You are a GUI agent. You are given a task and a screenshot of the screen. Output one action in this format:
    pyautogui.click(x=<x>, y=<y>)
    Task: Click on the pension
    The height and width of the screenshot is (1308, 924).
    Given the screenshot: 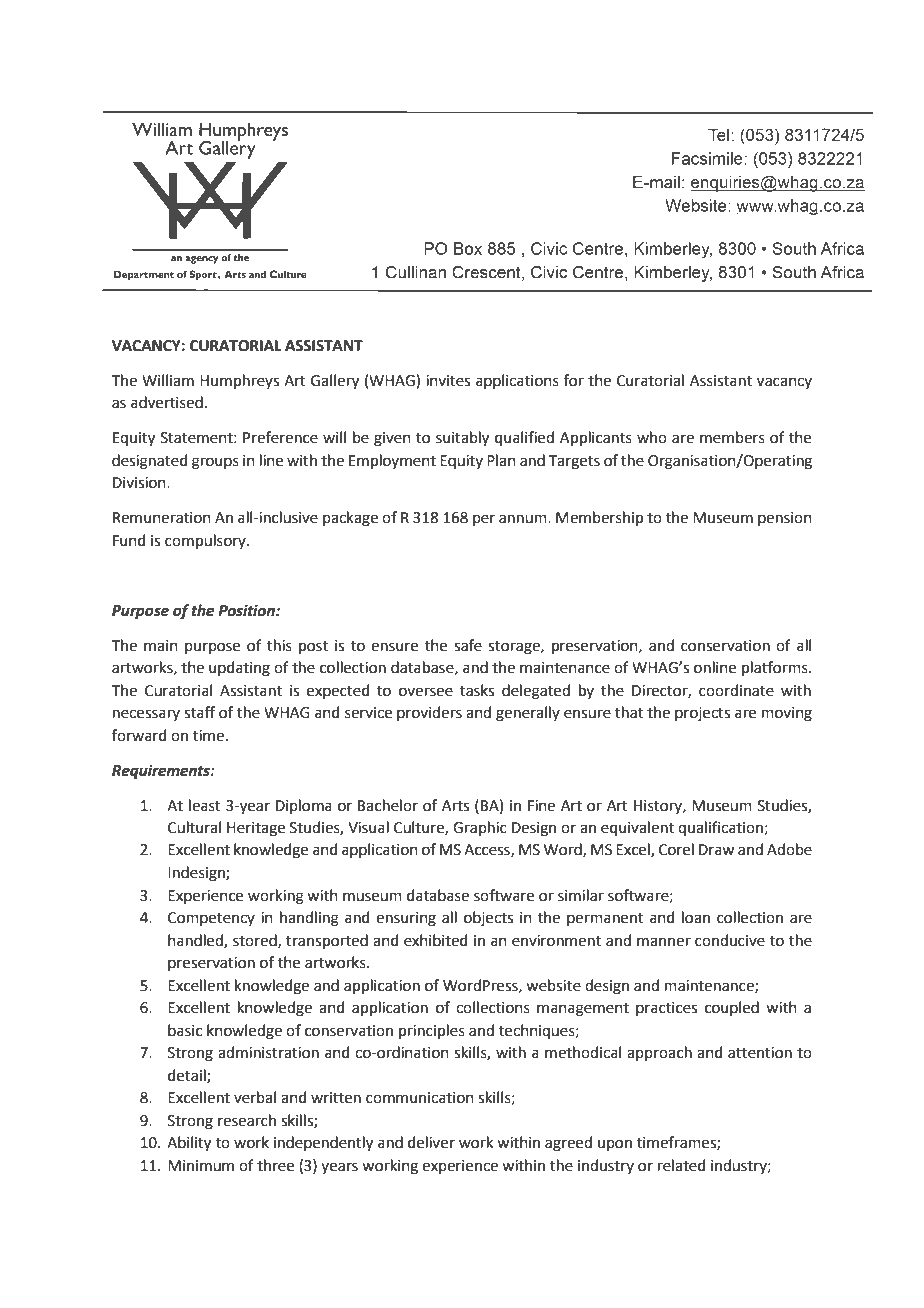 What is the action you would take?
    pyautogui.click(x=785, y=519)
